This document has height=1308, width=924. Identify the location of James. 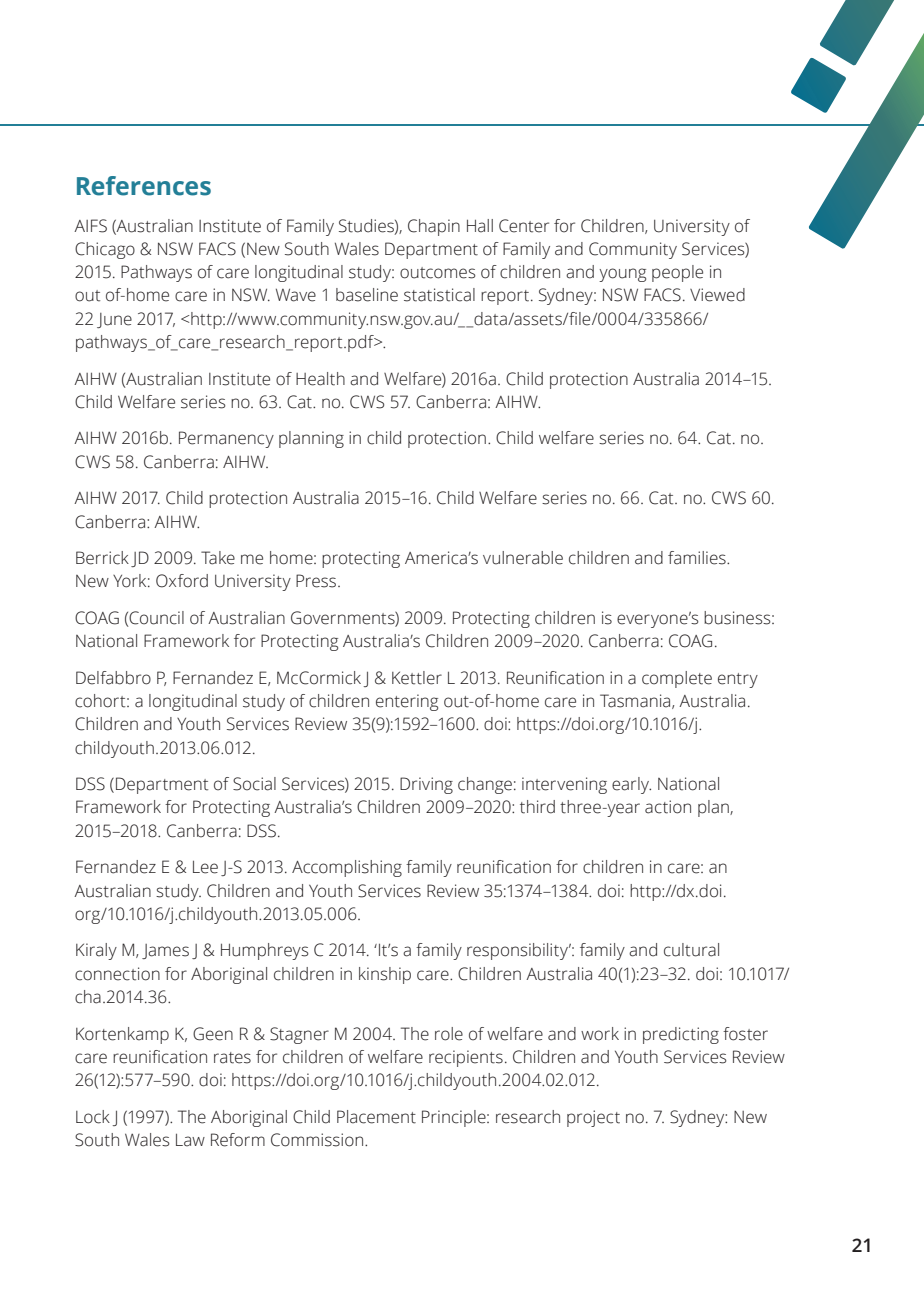
(165, 951).
